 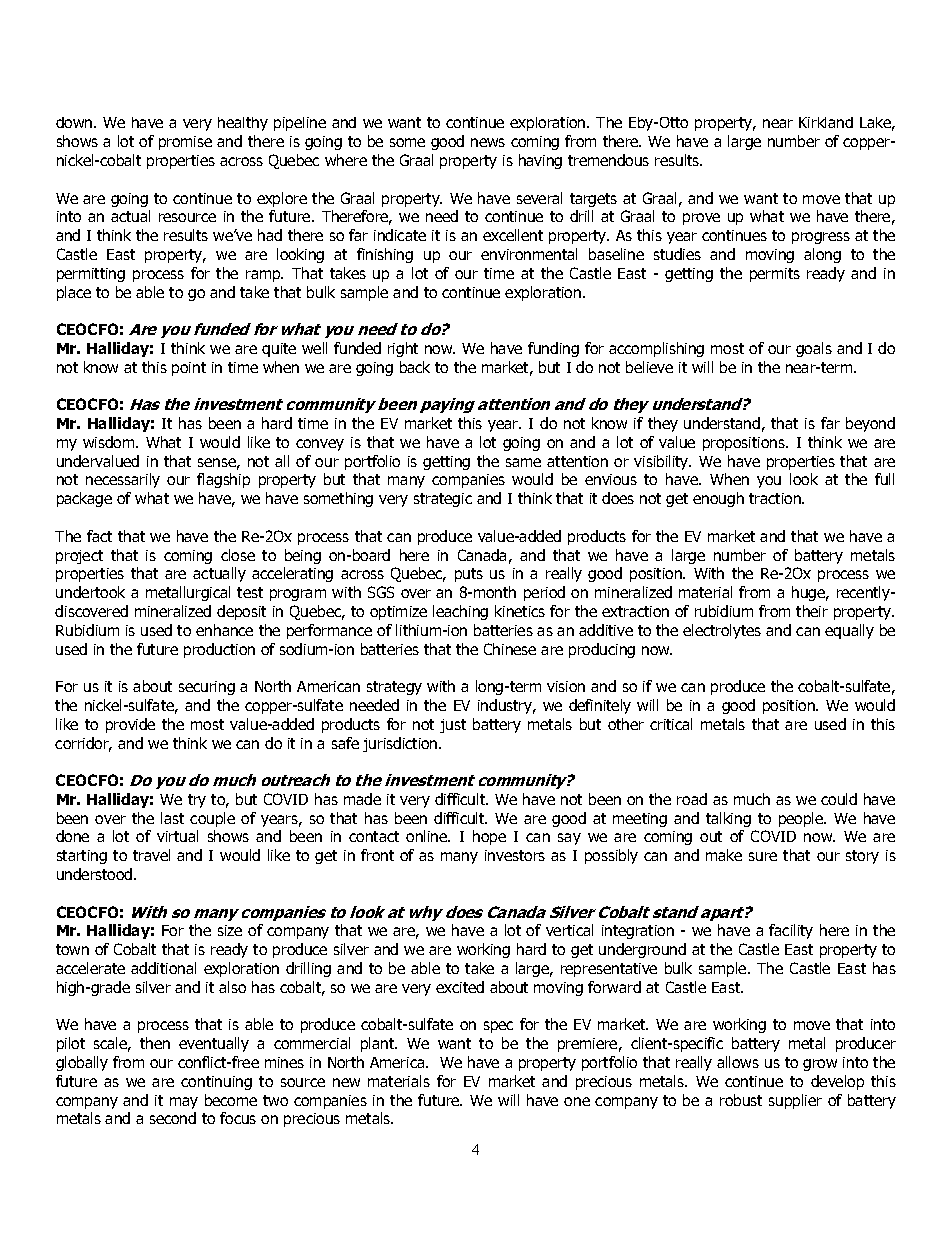 I want to click on their, so click(x=812, y=611).
